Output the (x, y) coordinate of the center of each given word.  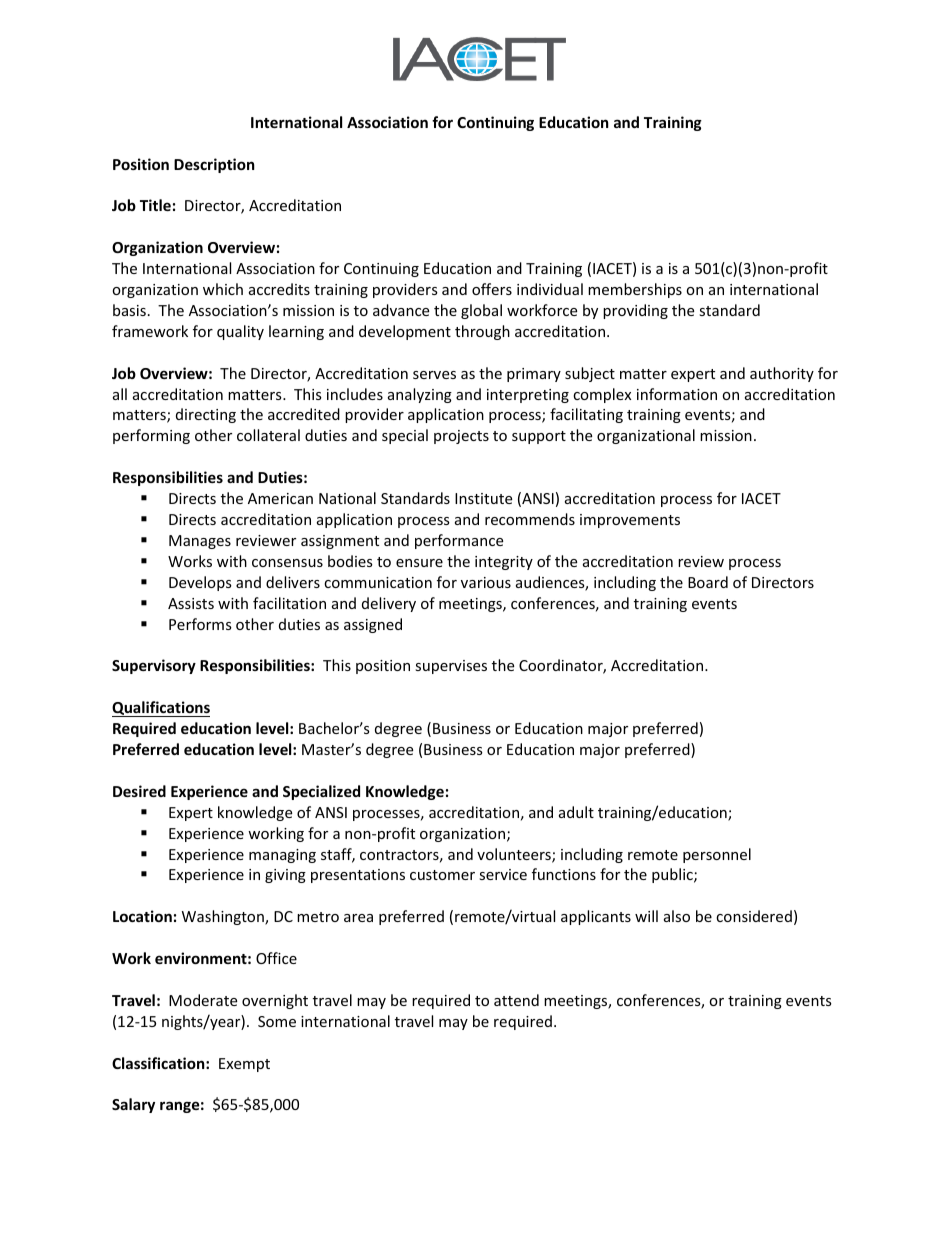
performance (459, 541)
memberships (635, 290)
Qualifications (161, 709)
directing (206, 415)
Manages (200, 542)
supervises (451, 667)
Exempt (244, 1065)
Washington (224, 917)
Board (708, 582)
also (677, 916)
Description (214, 165)
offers (492, 289)
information (677, 394)
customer (442, 875)
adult (576, 812)
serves (434, 375)
